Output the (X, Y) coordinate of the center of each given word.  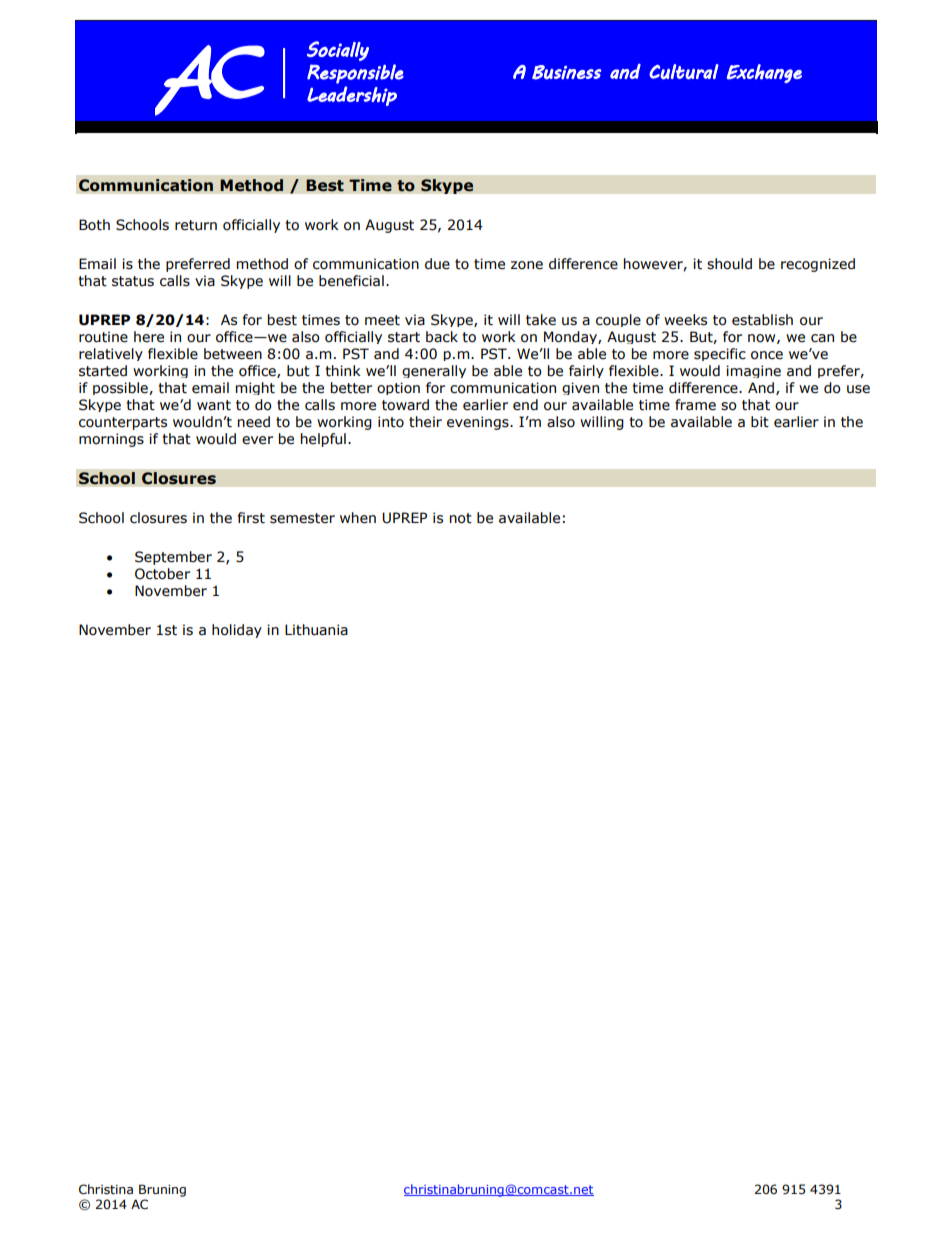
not (461, 518)
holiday (237, 631)
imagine (753, 371)
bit (760, 422)
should (729, 264)
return (196, 225)
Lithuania (316, 630)
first (251, 518)
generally (434, 371)
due (437, 264)
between (233, 354)
